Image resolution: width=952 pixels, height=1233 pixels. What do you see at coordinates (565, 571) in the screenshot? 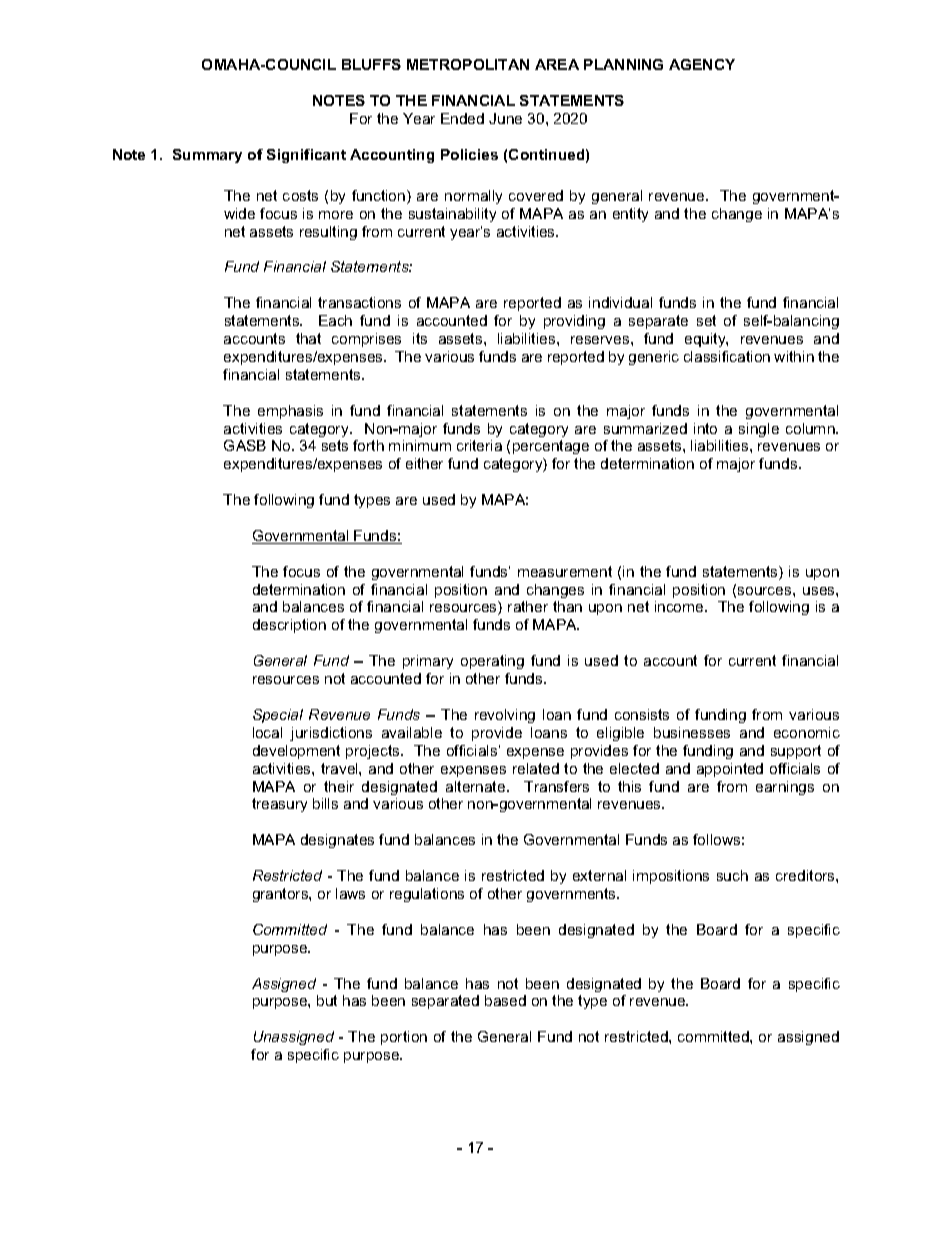
I see `measurement` at bounding box center [565, 571].
